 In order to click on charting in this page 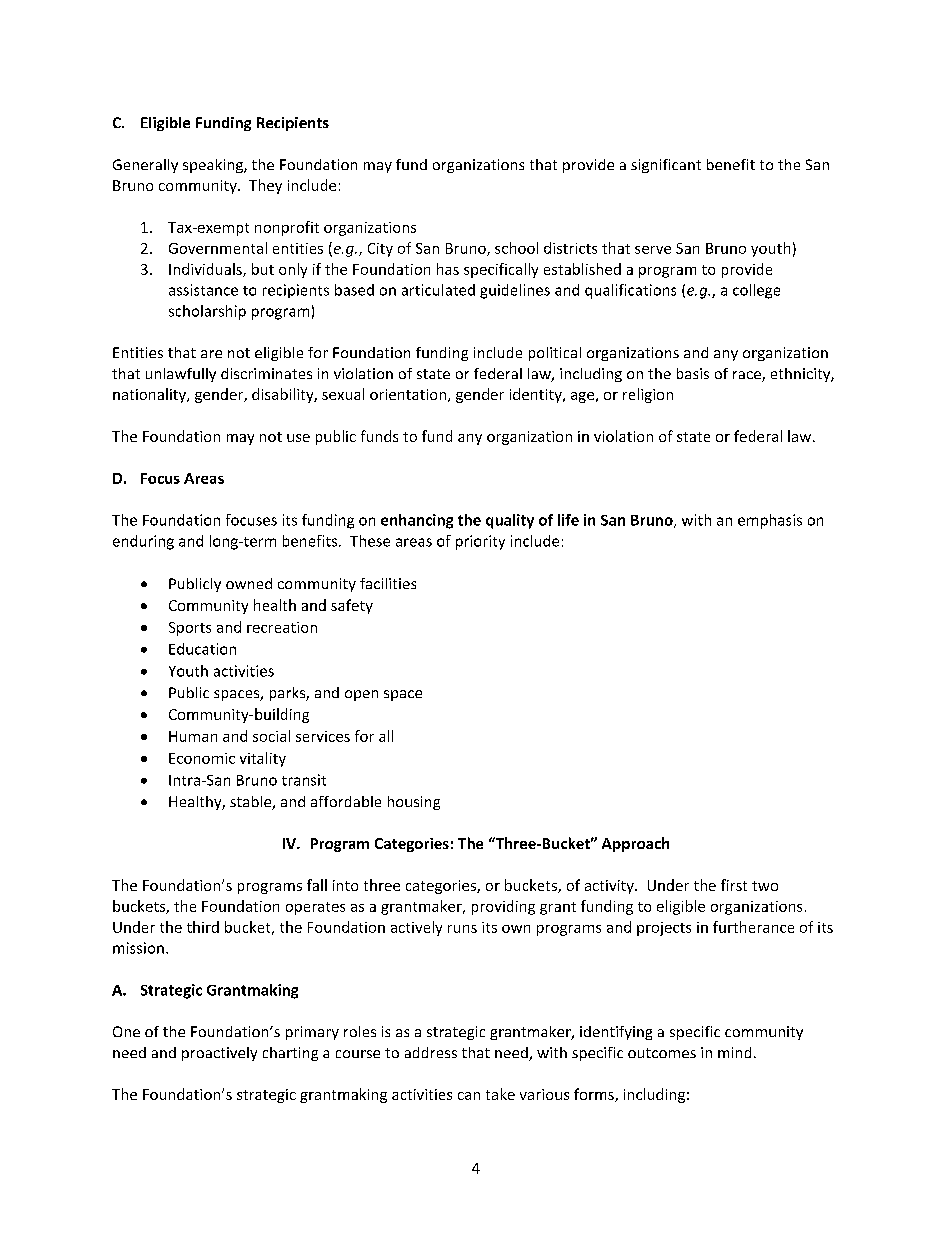, I will do `click(290, 1054)`.
